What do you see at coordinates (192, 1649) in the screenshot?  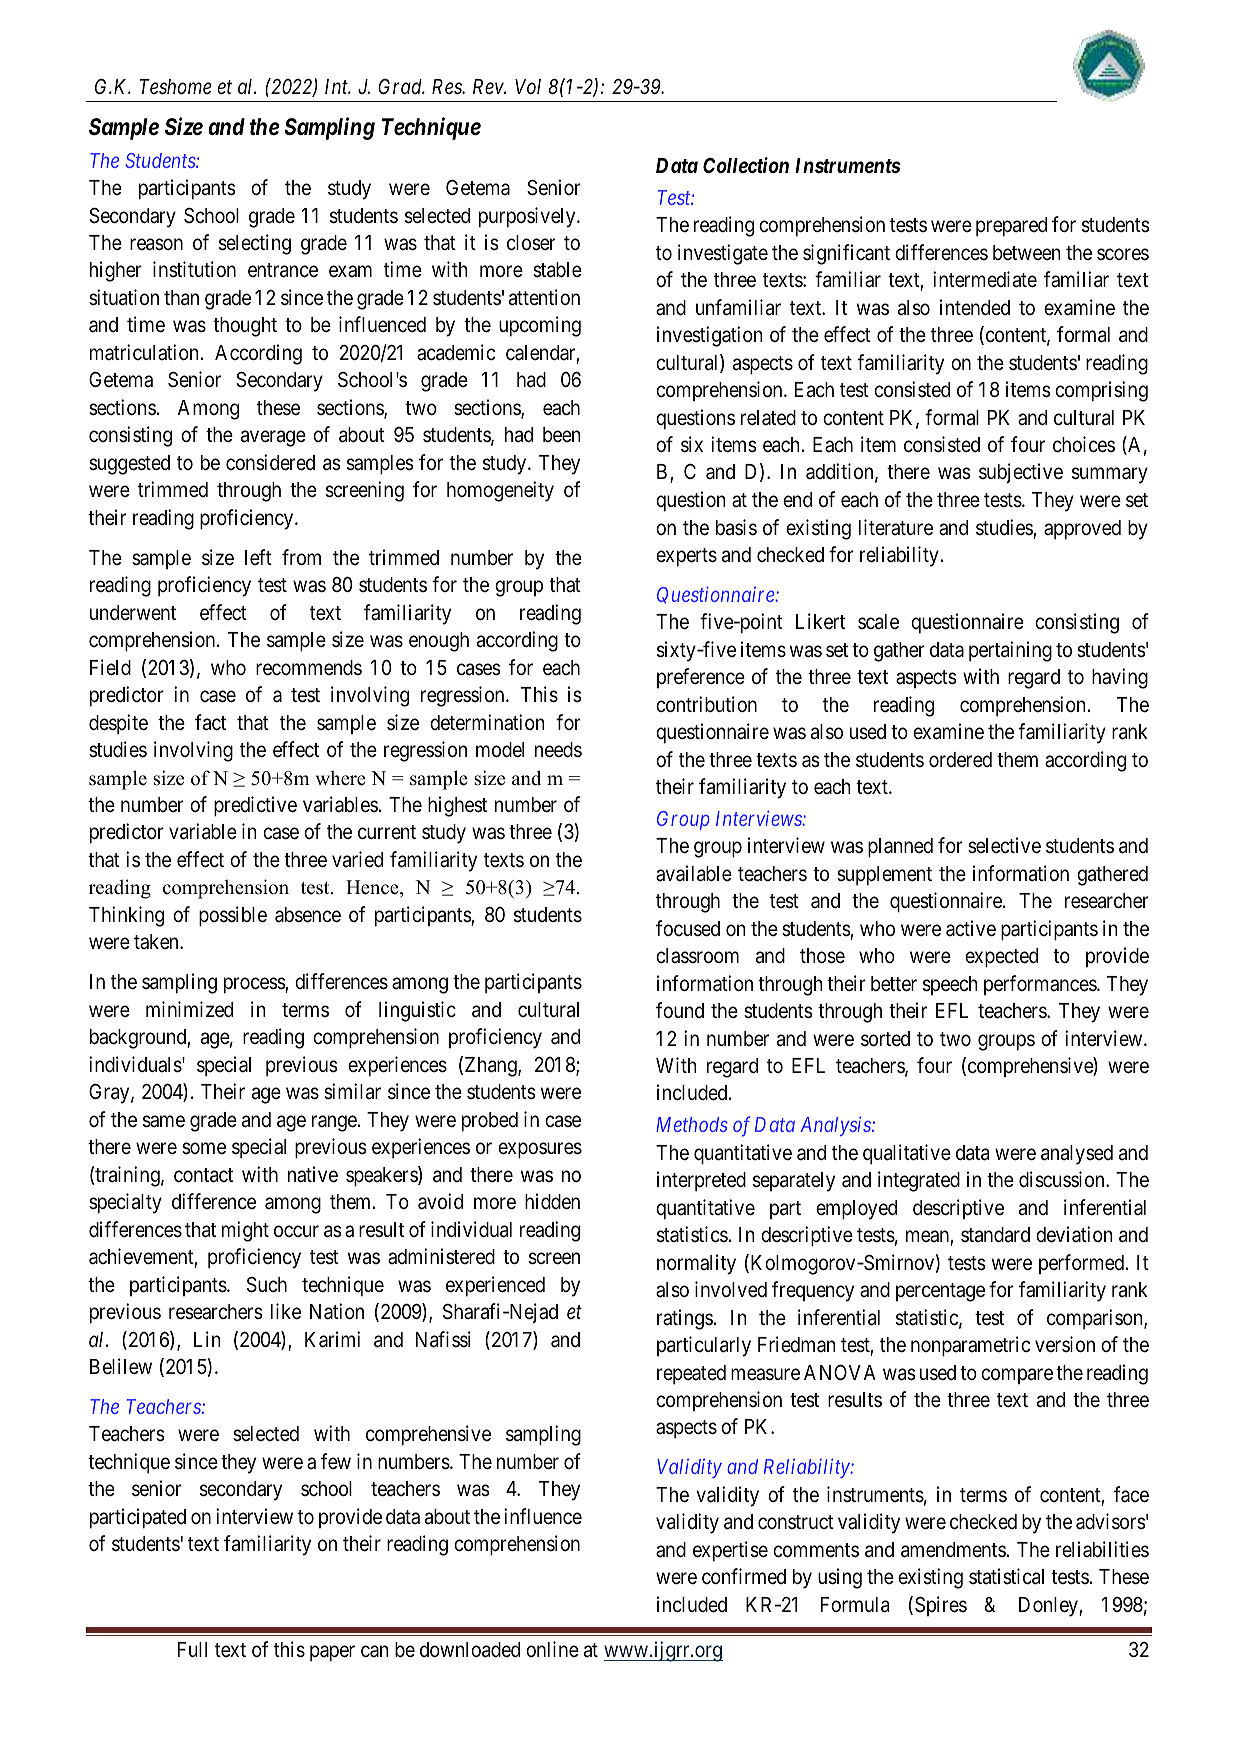 I see `Full` at bounding box center [192, 1649].
